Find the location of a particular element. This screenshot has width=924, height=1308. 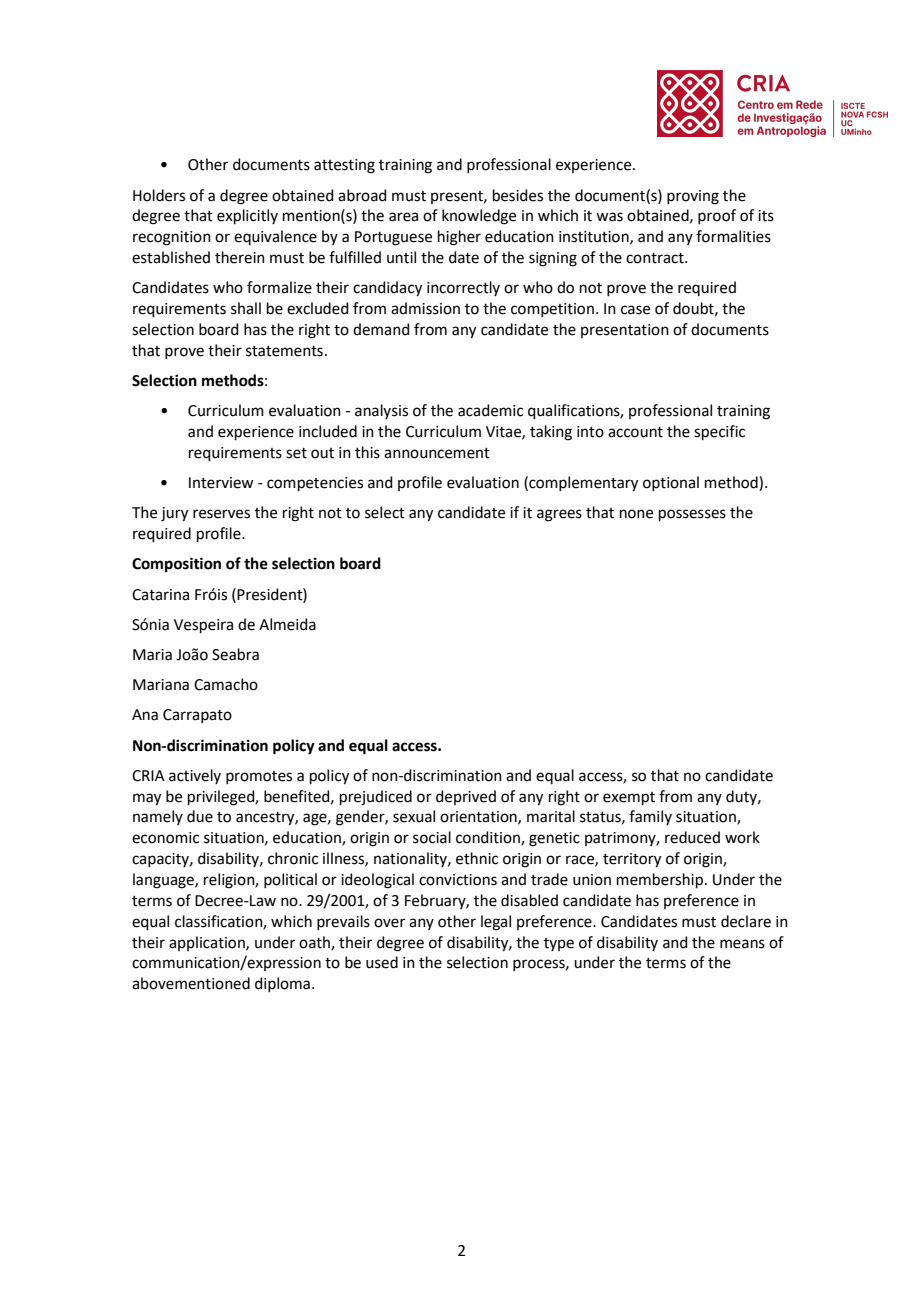

application is located at coordinates (208, 943).
